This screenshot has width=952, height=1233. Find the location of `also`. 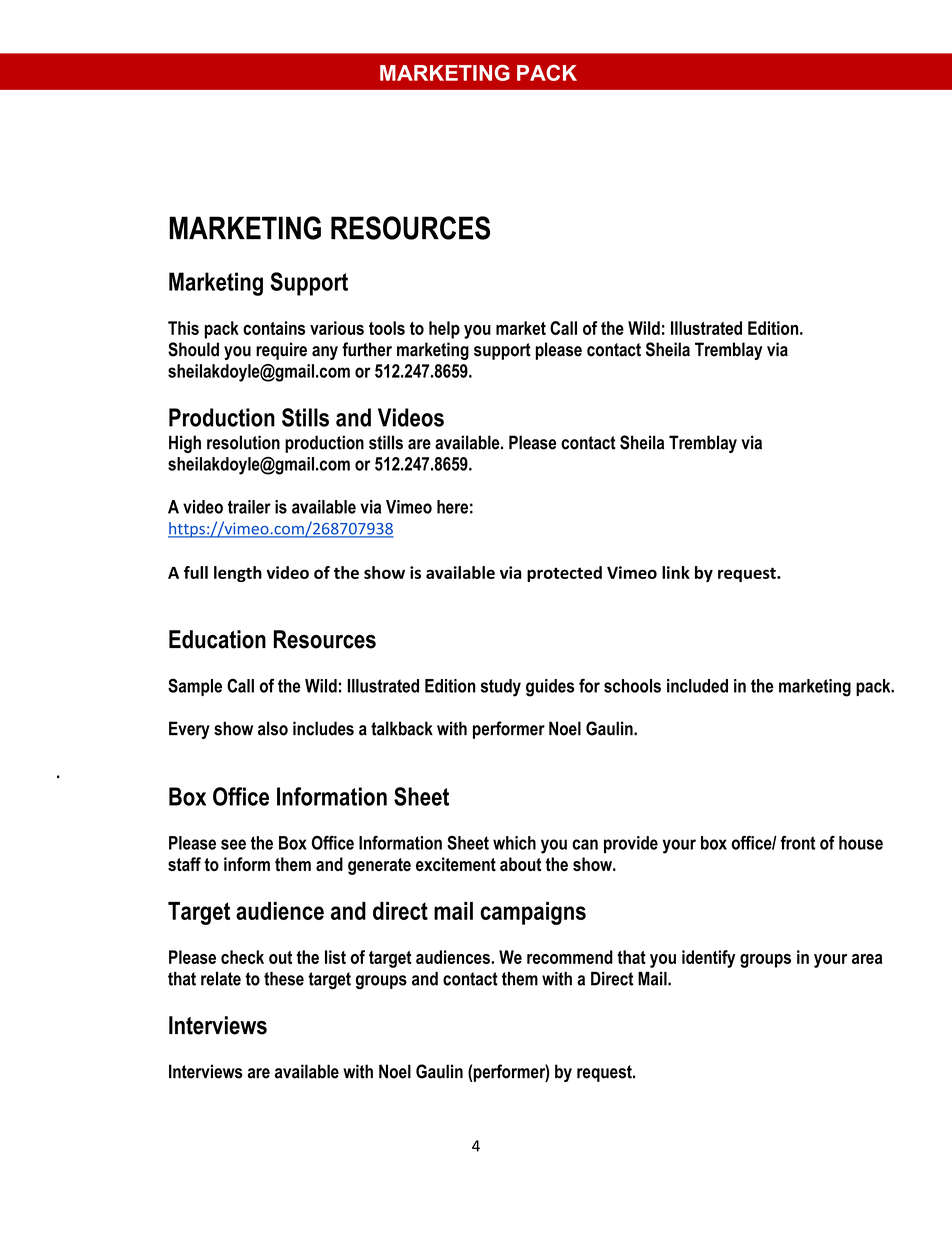

also is located at coordinates (273, 728).
